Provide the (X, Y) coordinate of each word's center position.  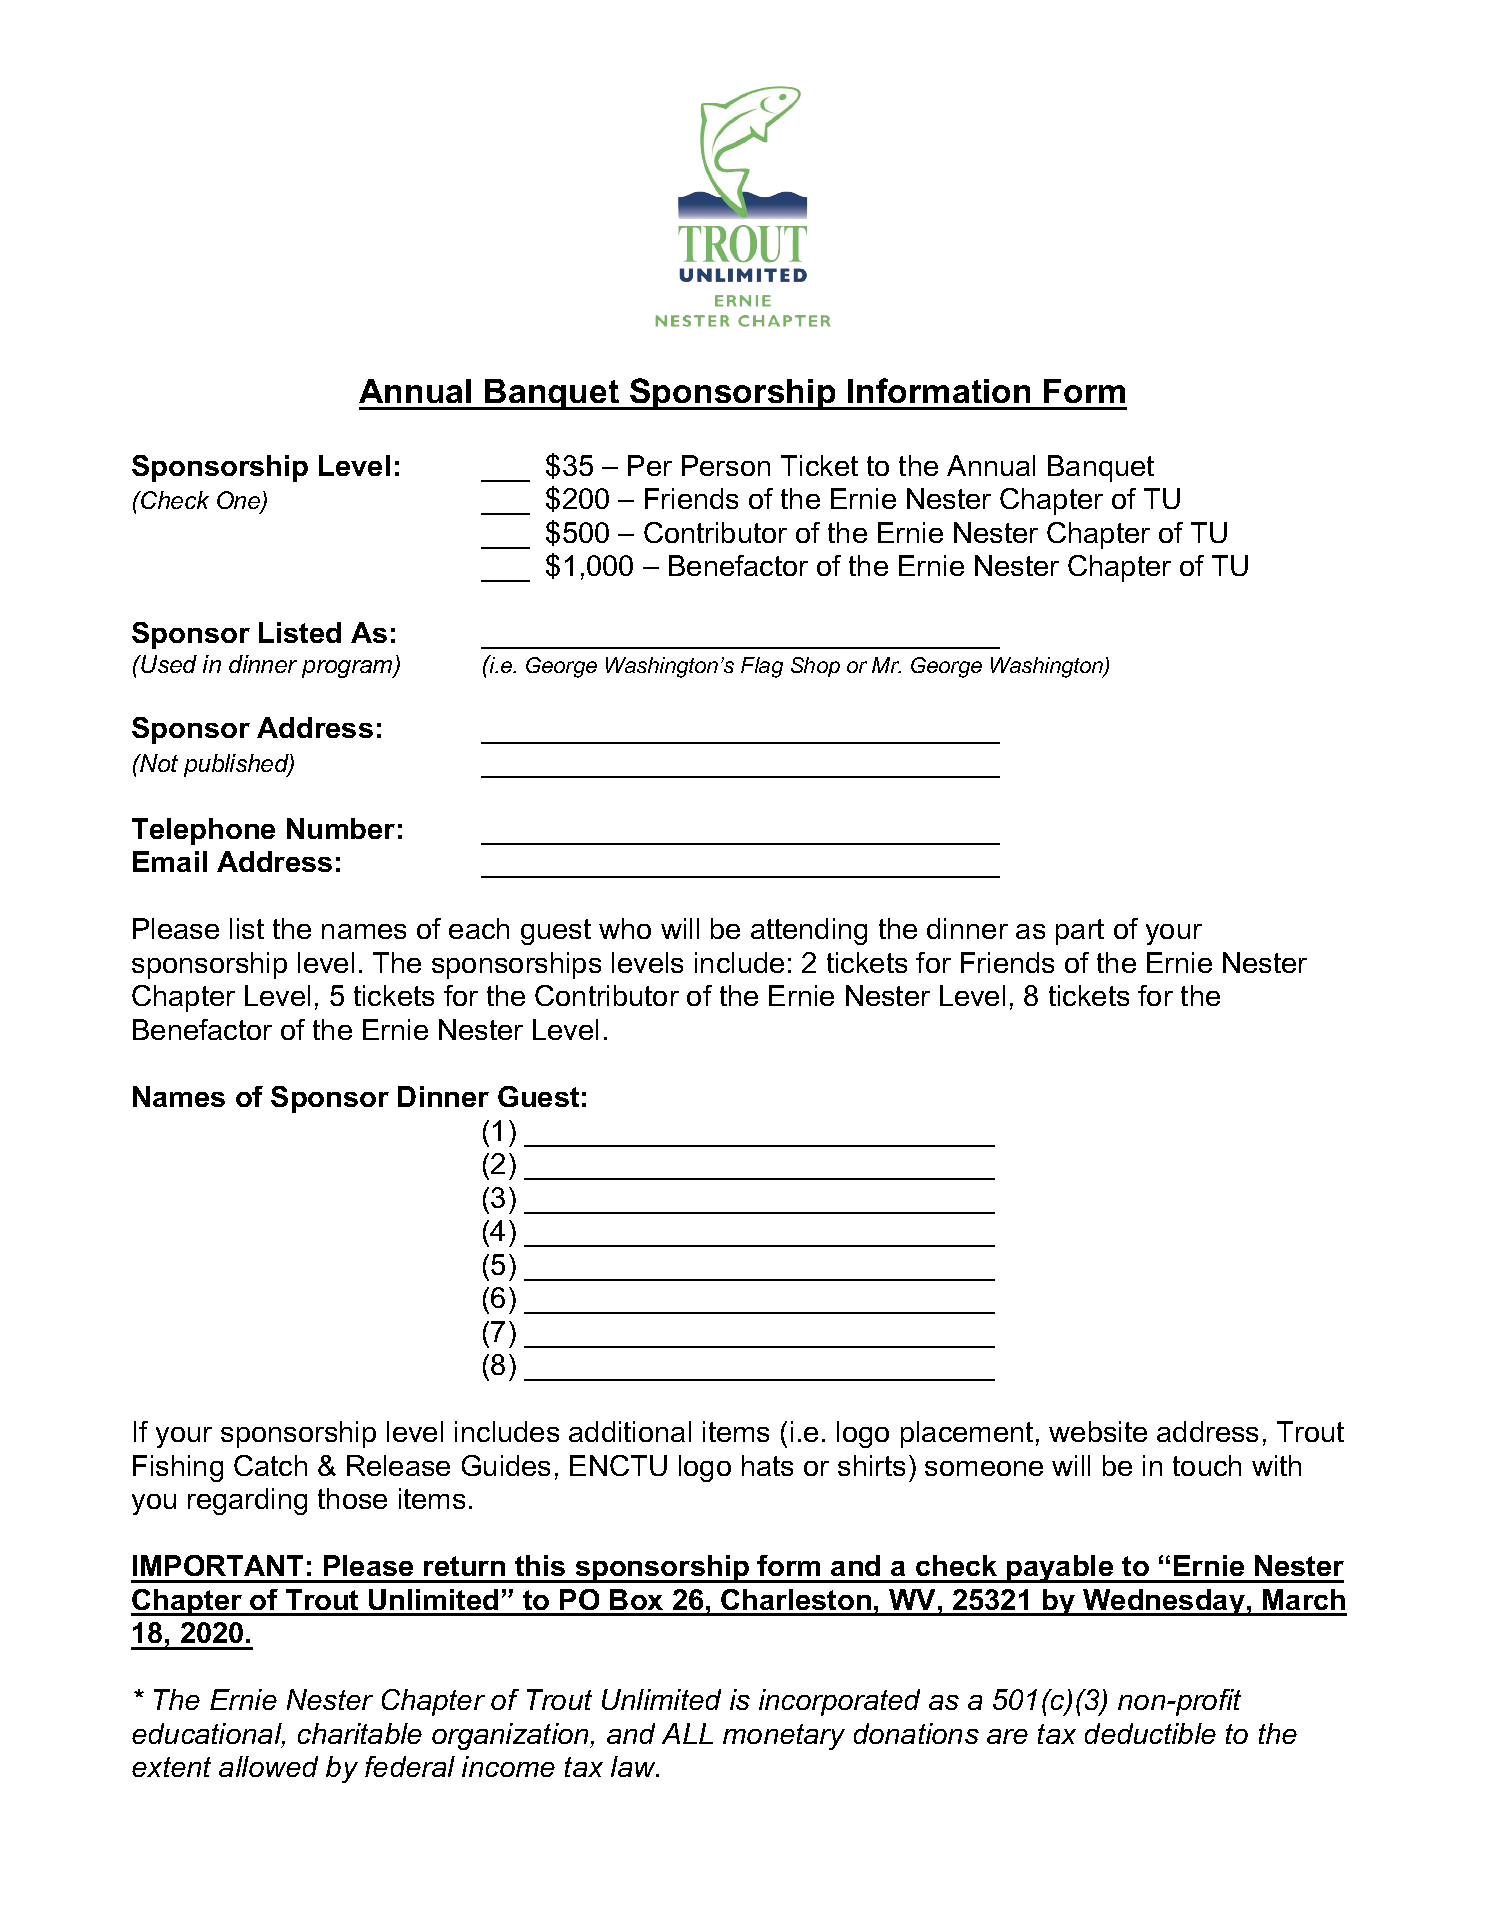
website (1098, 1431)
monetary (784, 1737)
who (625, 928)
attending (809, 931)
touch (1207, 1465)
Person (726, 465)
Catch (270, 1465)
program (348, 669)
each (479, 928)
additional (630, 1431)
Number (341, 828)
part (1080, 932)
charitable (360, 1733)
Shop (815, 667)
